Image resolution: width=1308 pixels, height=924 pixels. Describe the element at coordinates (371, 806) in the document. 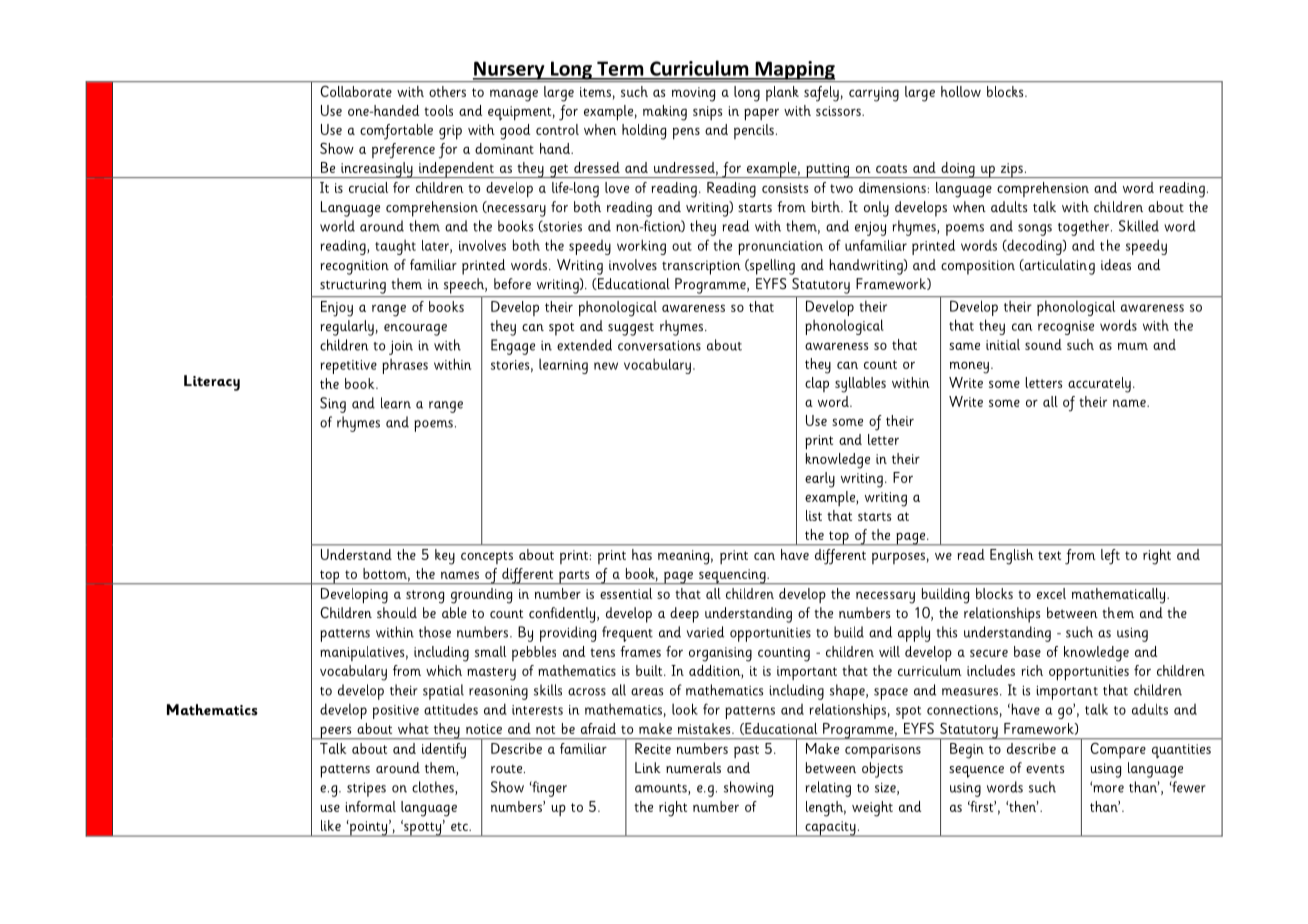

I see `informal` at that location.
